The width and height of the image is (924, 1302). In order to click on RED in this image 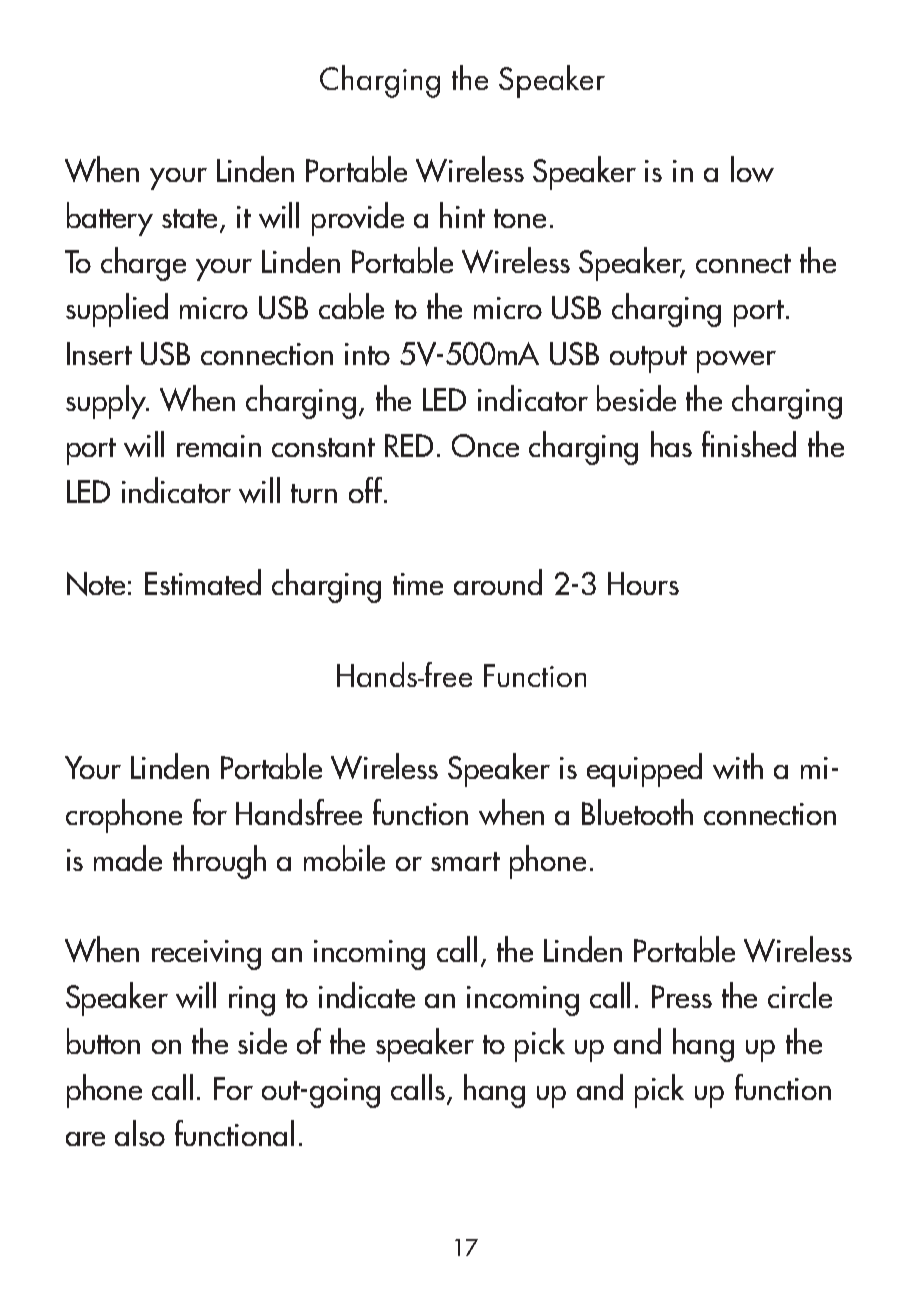, I will do `click(409, 445)`.
